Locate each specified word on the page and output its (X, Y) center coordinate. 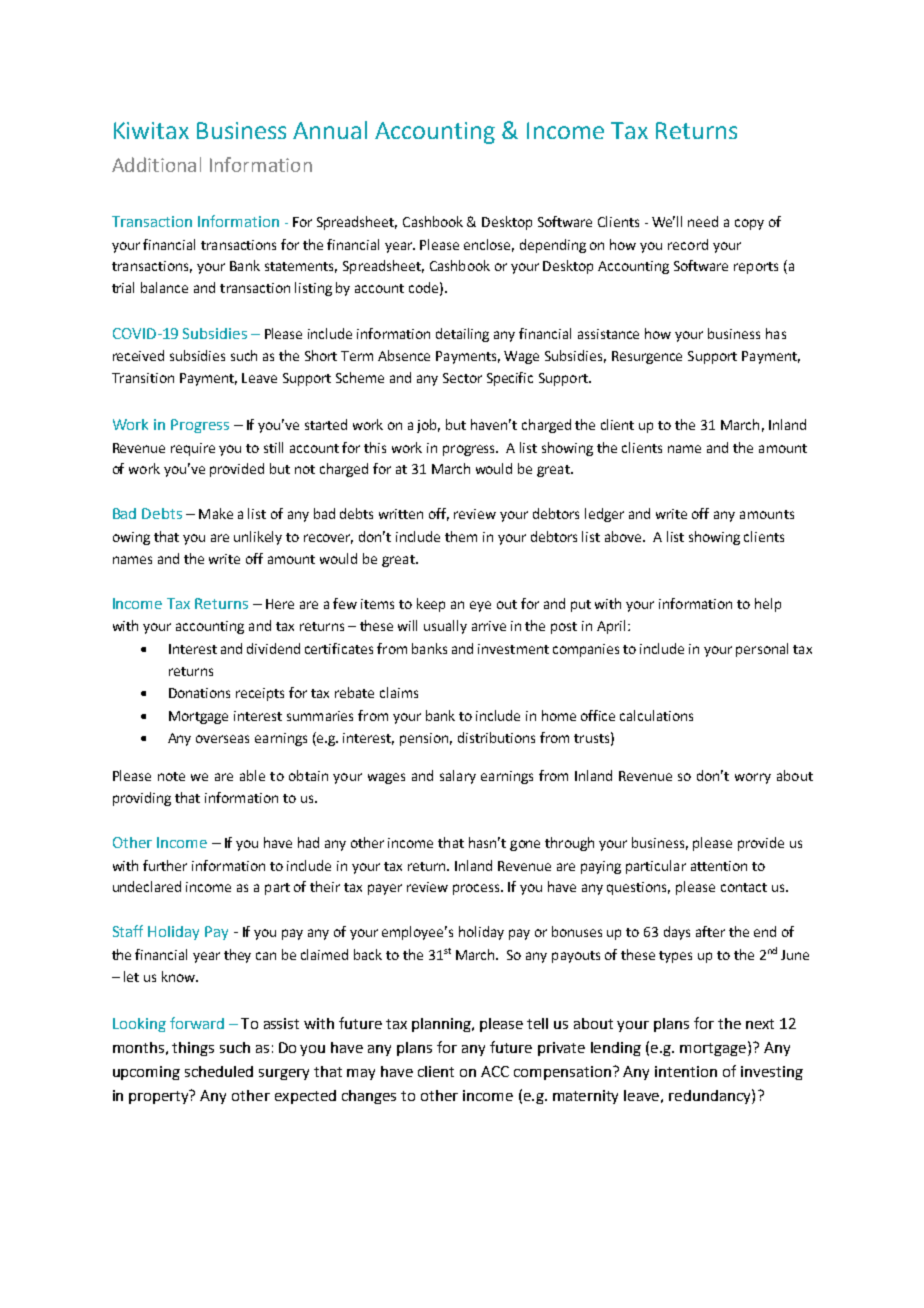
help (768, 605)
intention (686, 1071)
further (165, 865)
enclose (489, 245)
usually (445, 627)
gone (525, 845)
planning (442, 1025)
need (703, 221)
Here (280, 604)
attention (719, 866)
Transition (143, 378)
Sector (462, 378)
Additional (156, 164)
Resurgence (647, 357)
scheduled (219, 1071)
